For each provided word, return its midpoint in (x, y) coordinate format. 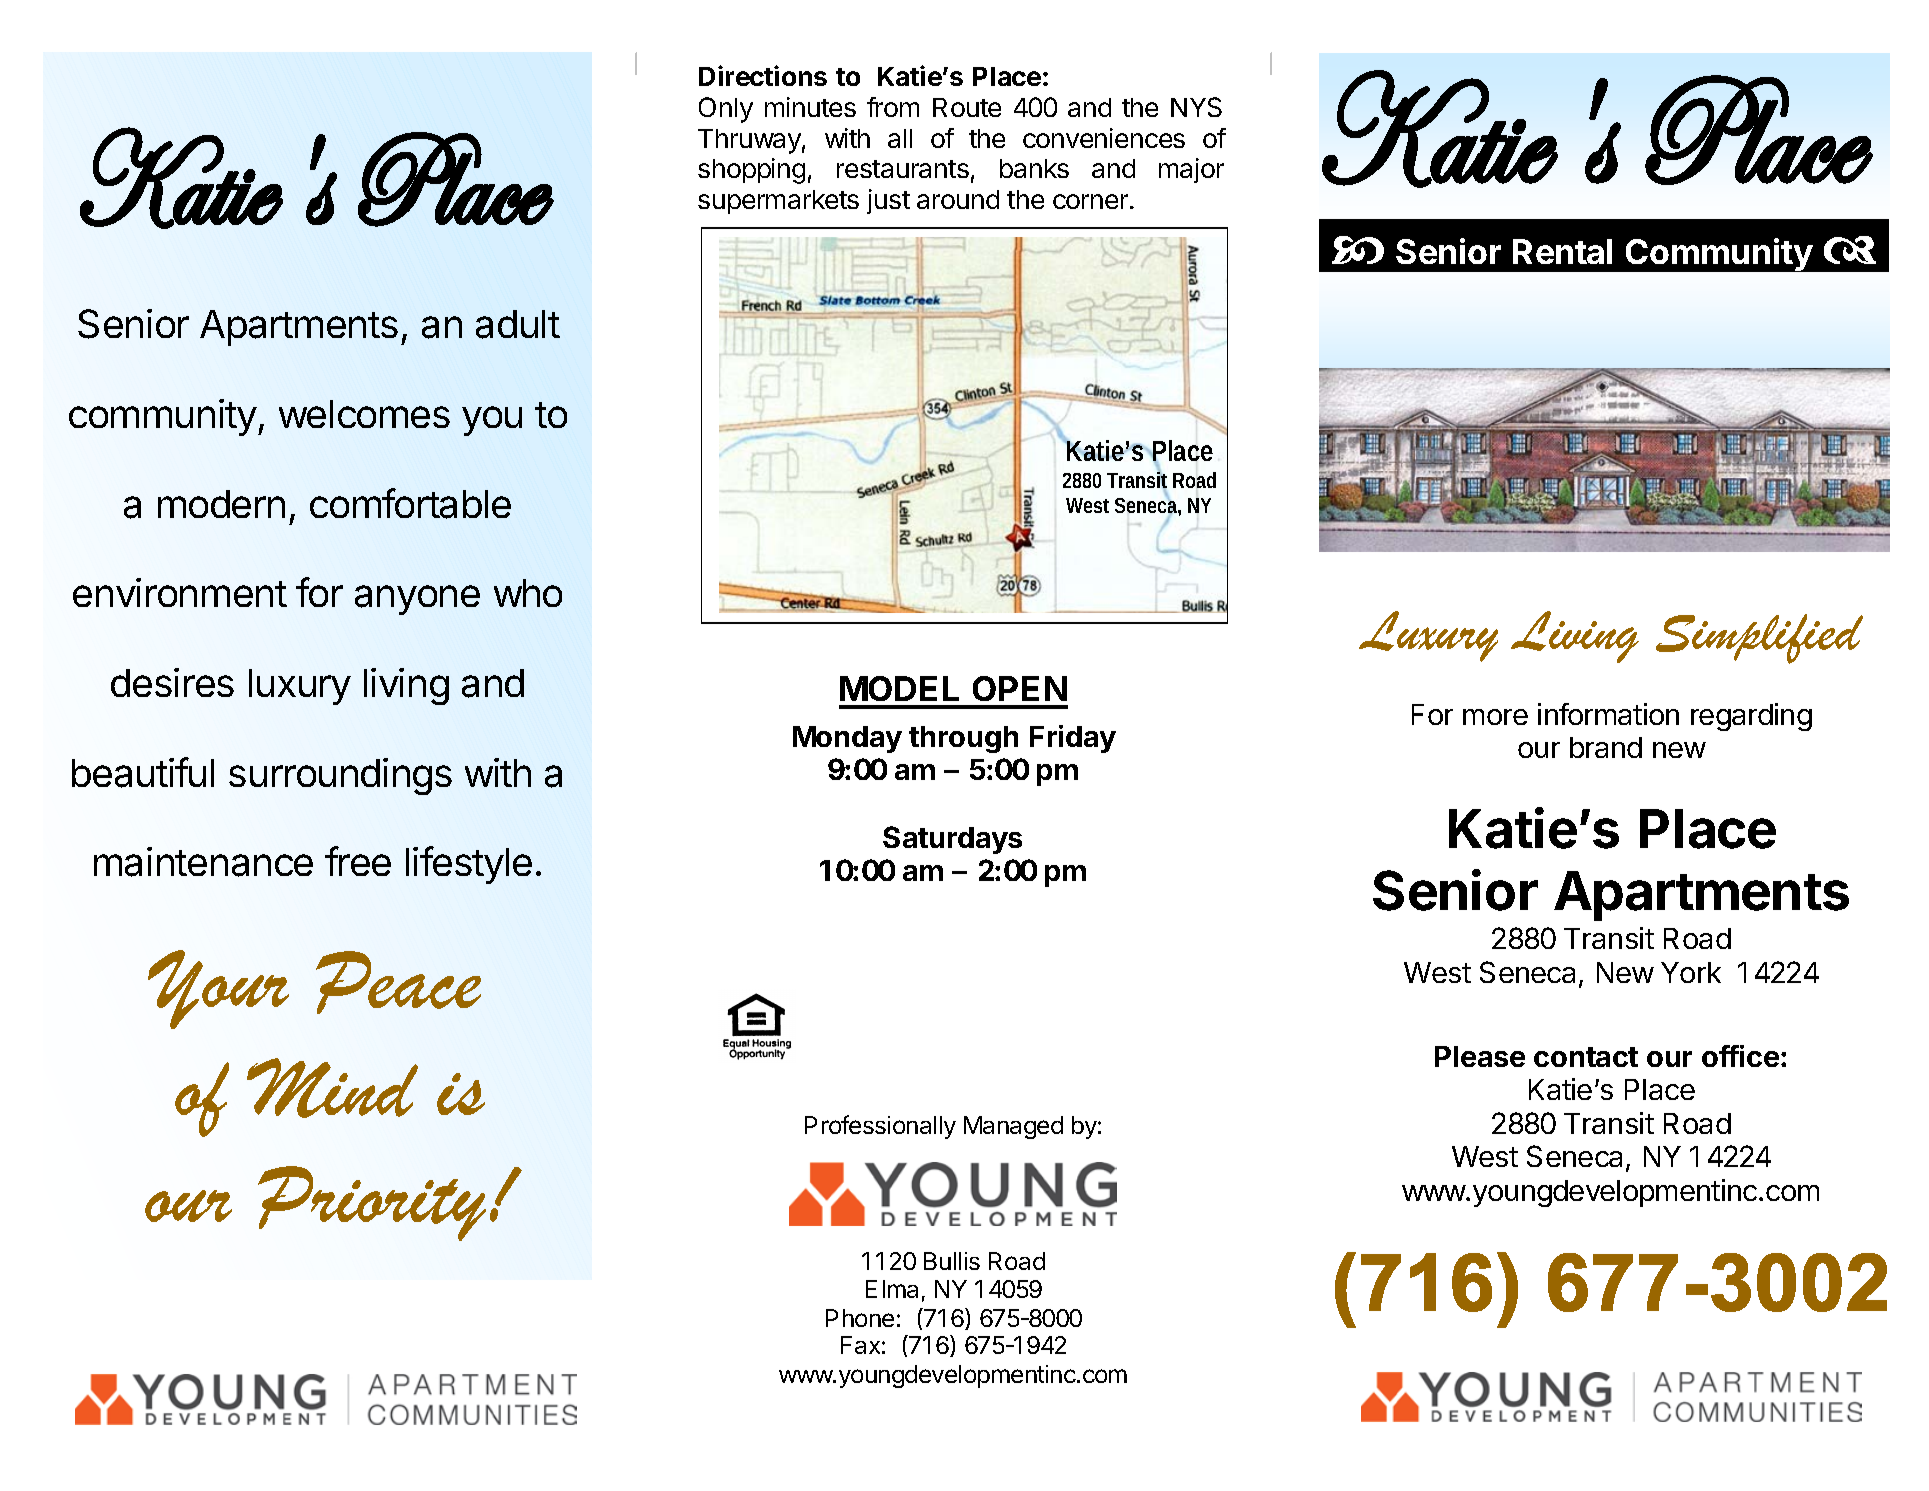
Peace (398, 982)
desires (172, 682)
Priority (372, 1203)
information (1608, 714)
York (1691, 972)
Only (726, 110)
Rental (1562, 251)
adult (518, 324)
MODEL (899, 688)
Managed (1013, 1127)
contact (1586, 1057)
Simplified (1759, 639)
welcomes (364, 414)
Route (967, 107)
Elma (892, 1289)
